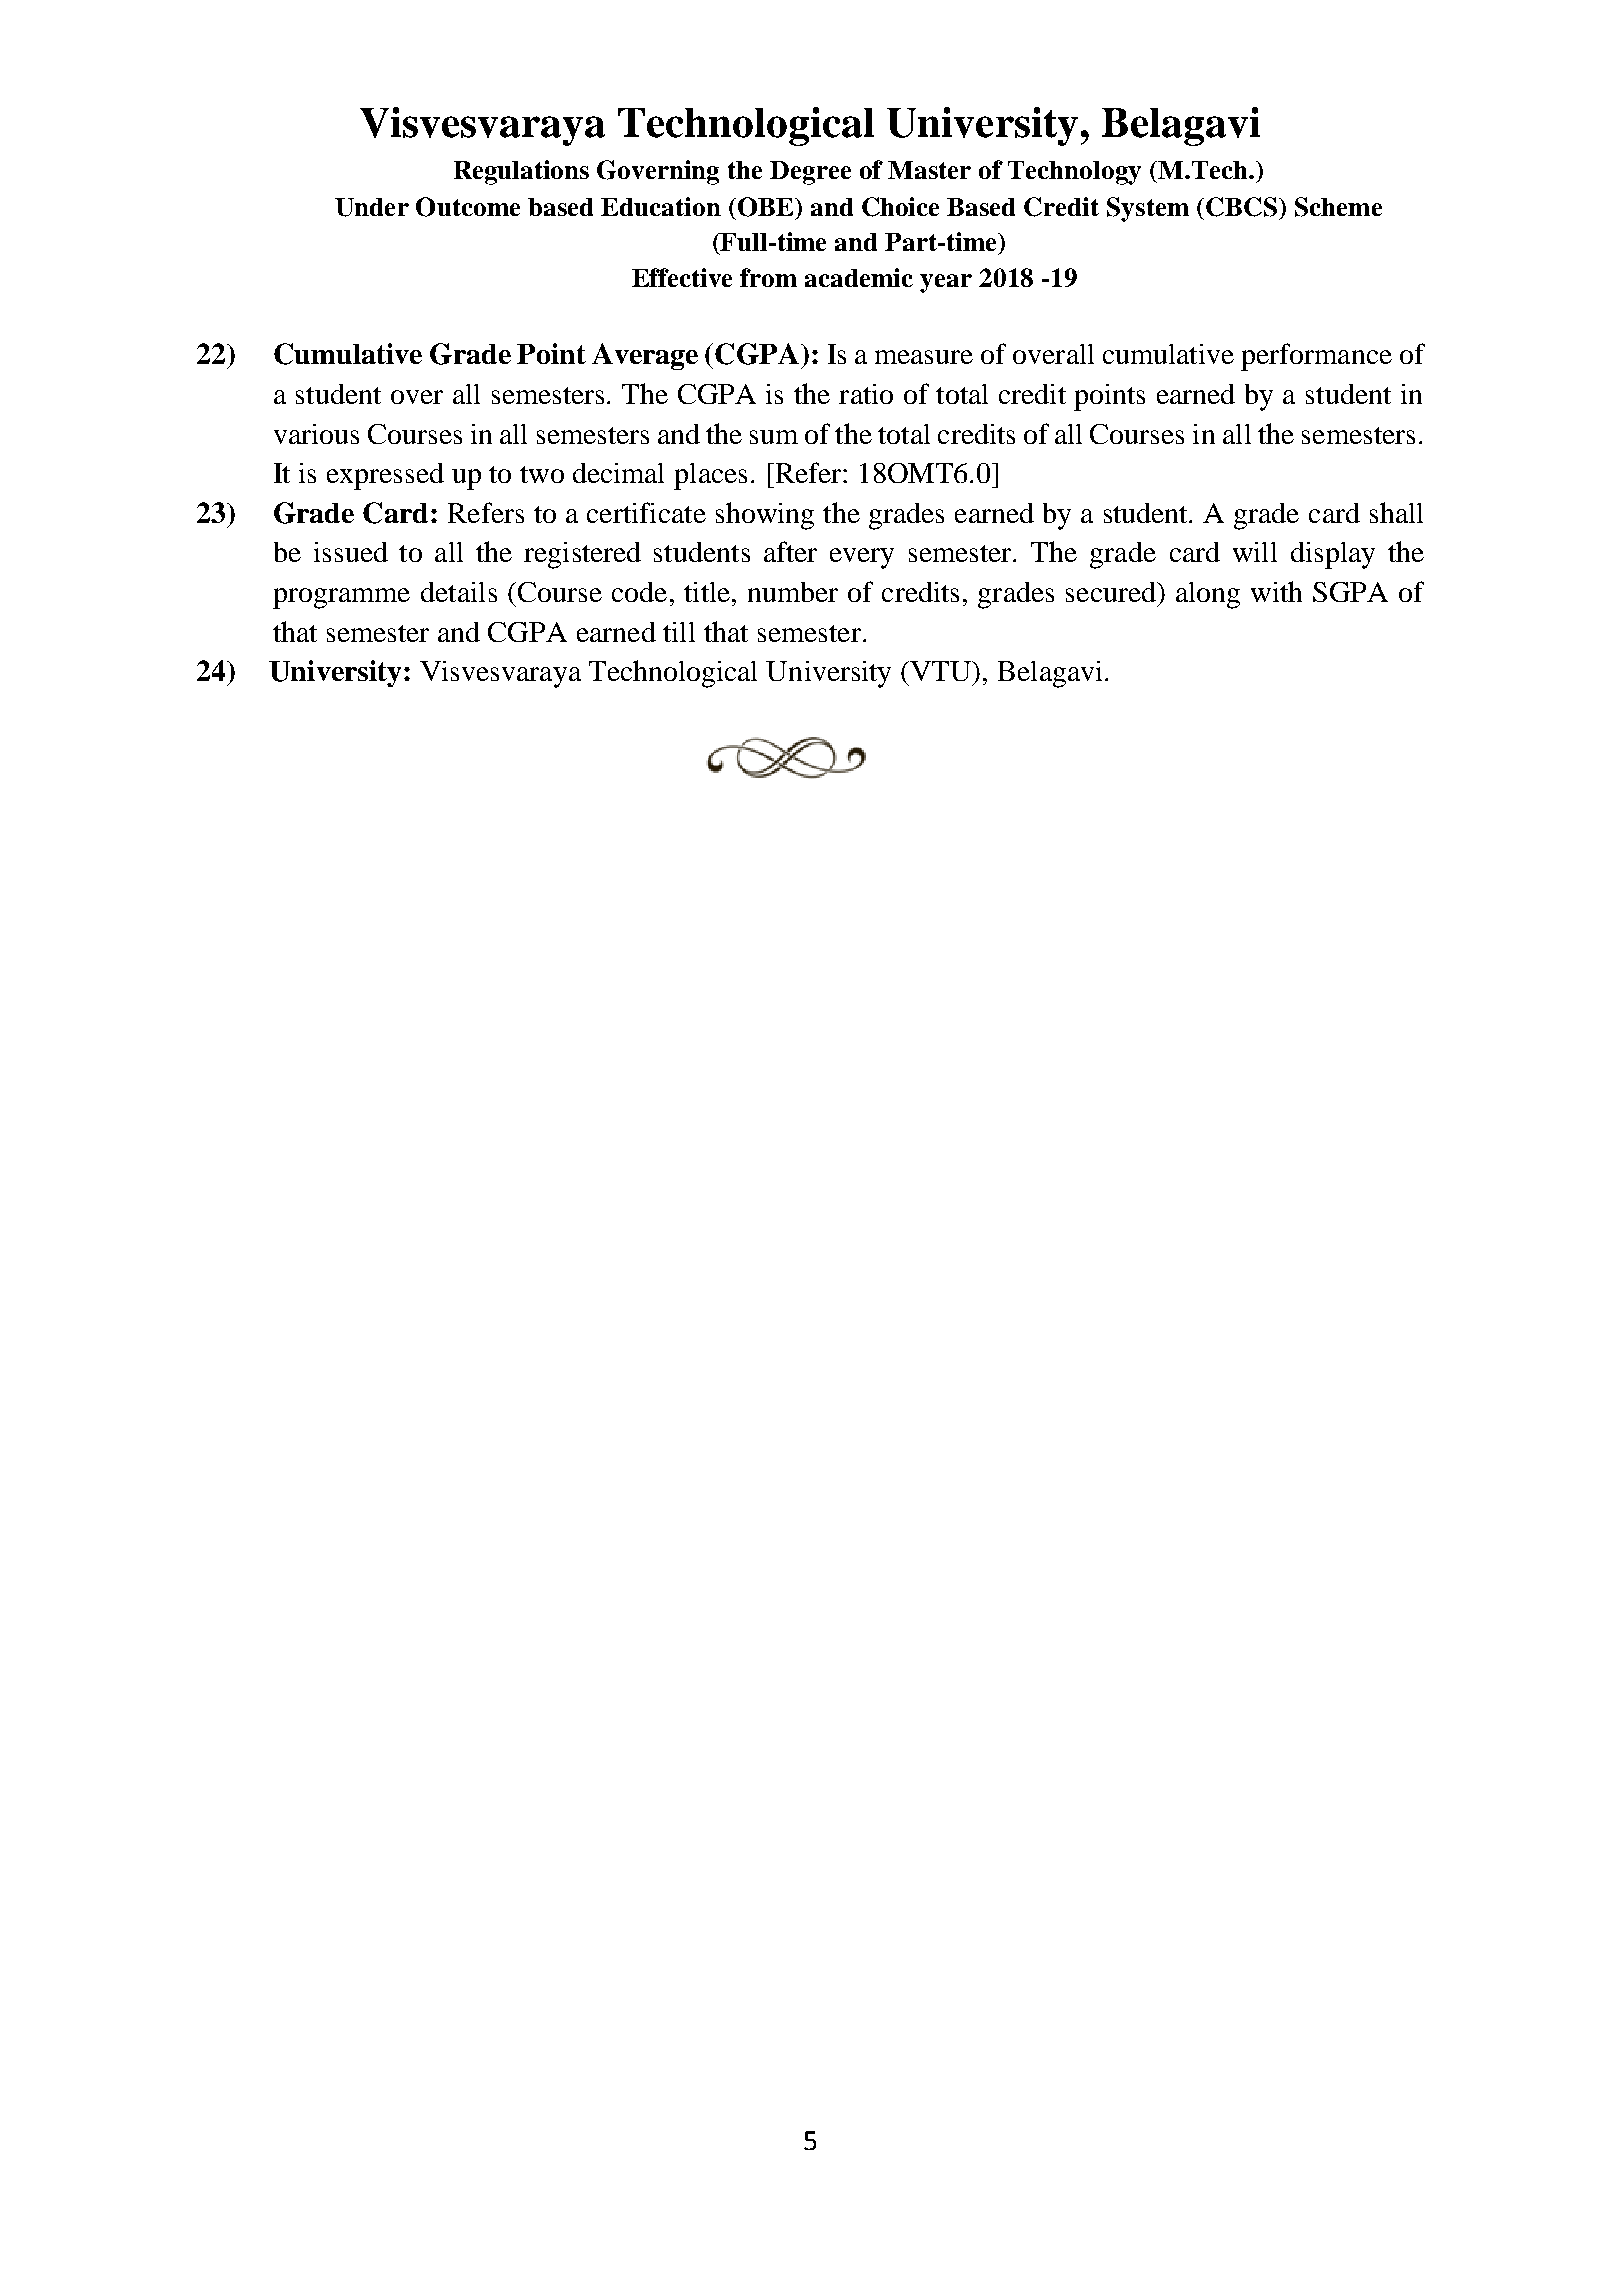  Describe the element at coordinates (1316, 357) in the screenshot. I see `performance` at that location.
